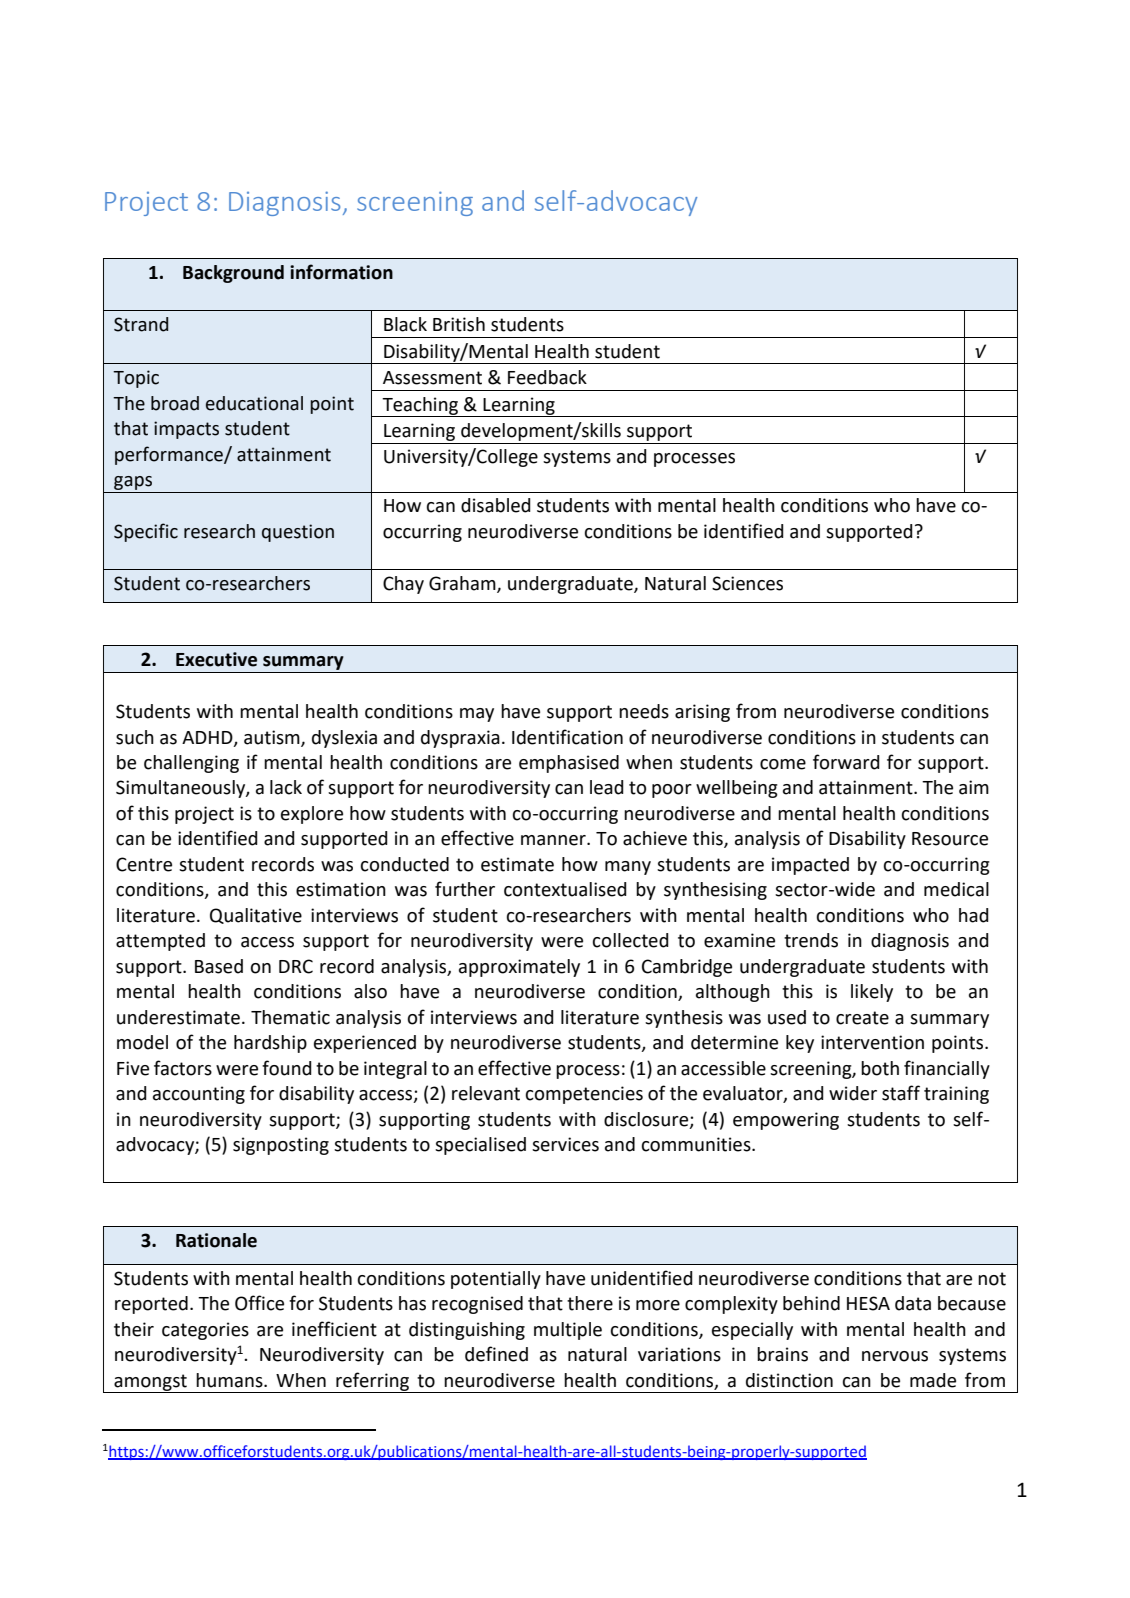 This document has width=1130, height=1598. I want to click on Resource, so click(950, 839).
